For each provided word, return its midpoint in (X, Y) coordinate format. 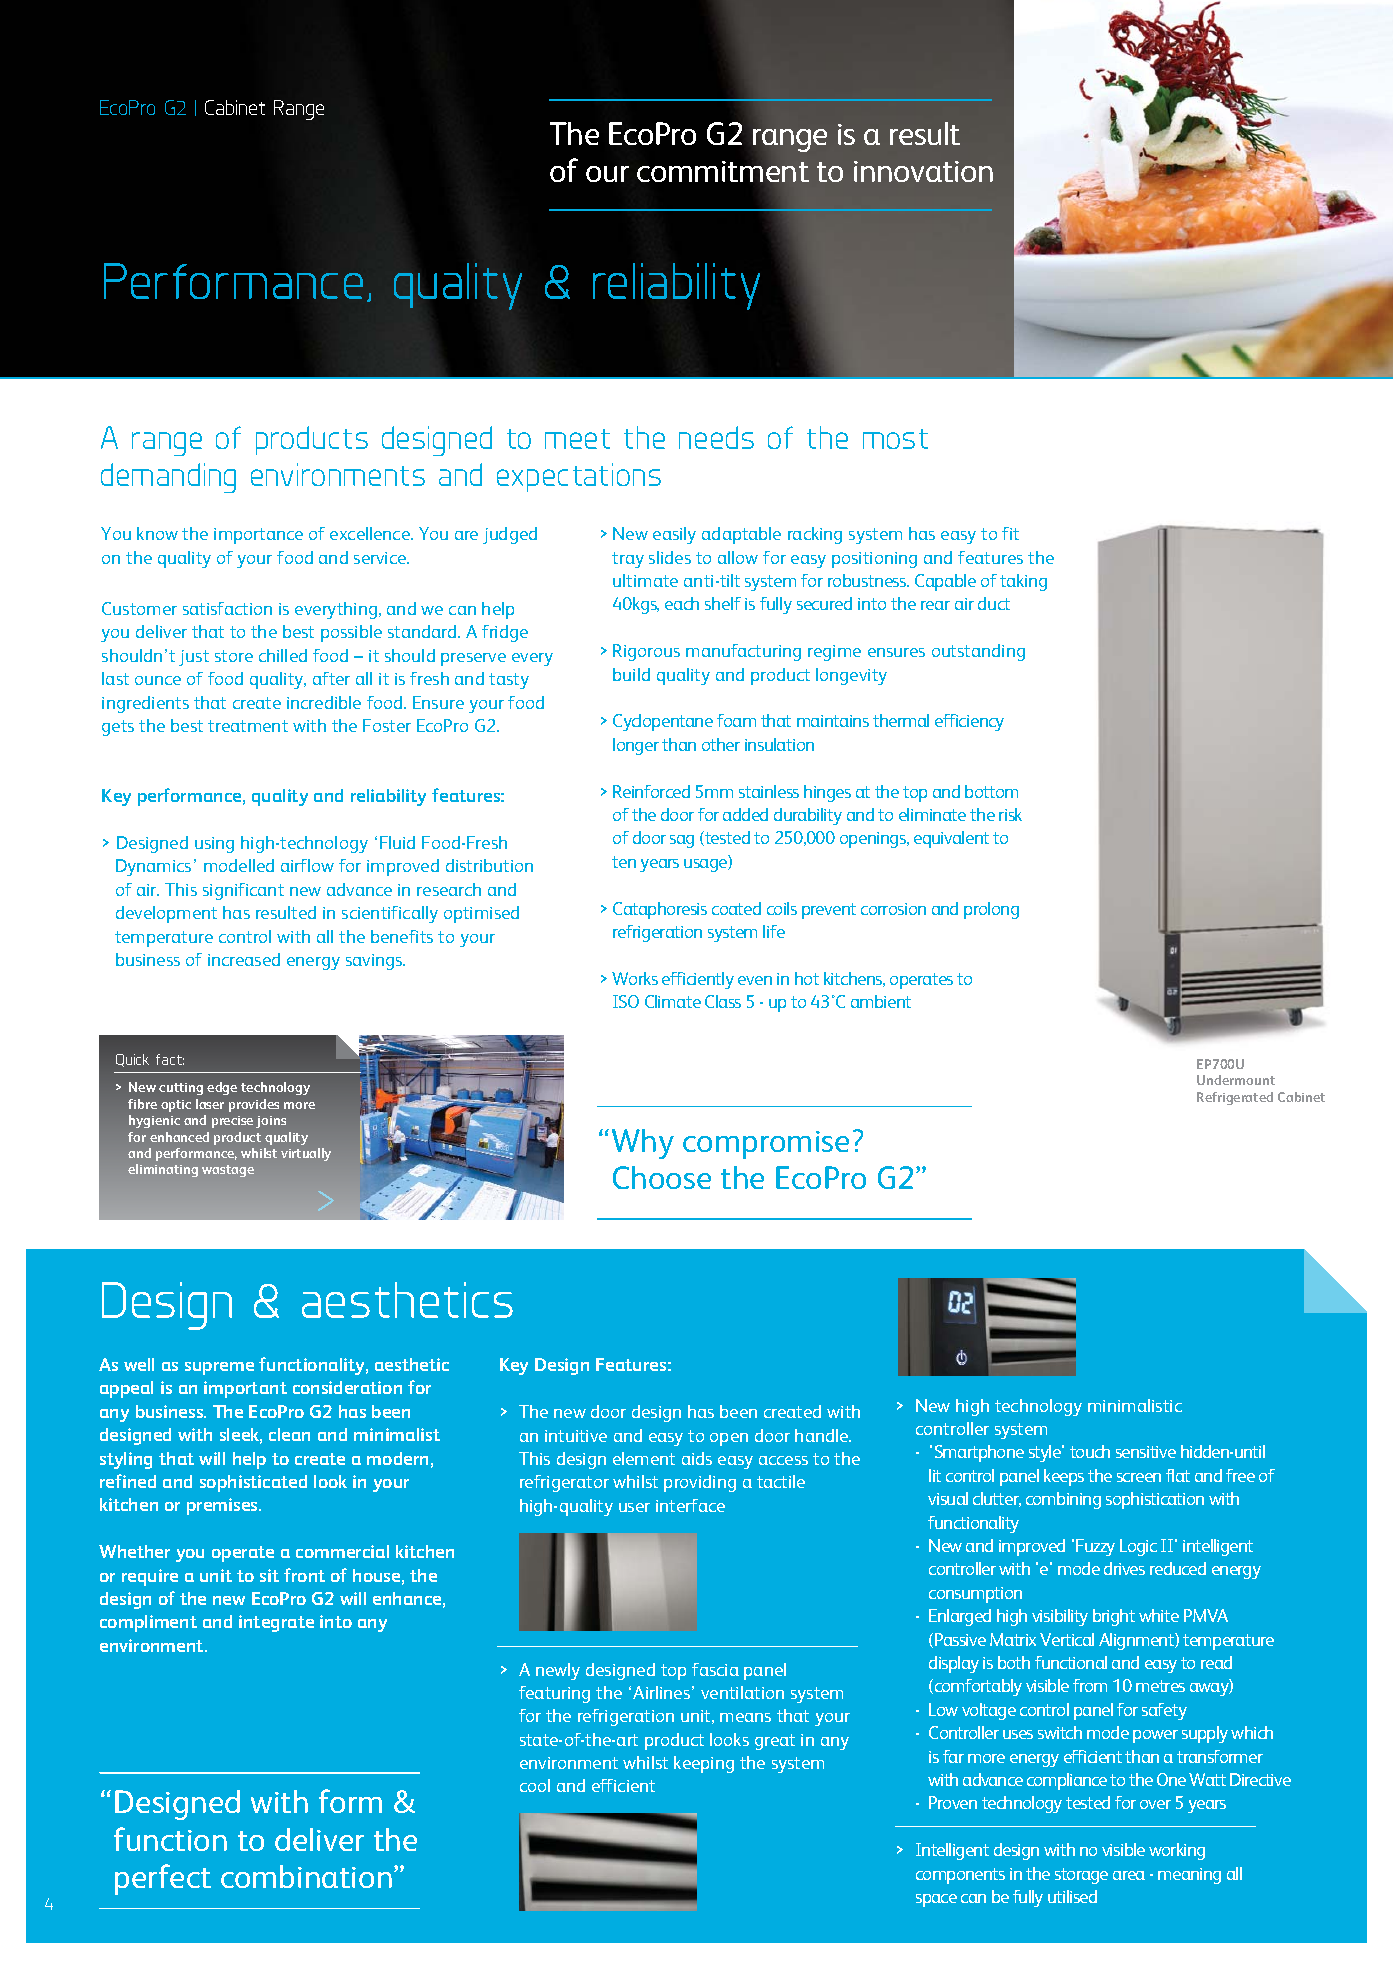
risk (1010, 814)
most (895, 439)
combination (306, 1876)
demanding (168, 478)
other (721, 744)
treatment (248, 726)
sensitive (1146, 1452)
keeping (704, 1764)
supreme (219, 1368)
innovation (923, 171)
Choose (662, 1177)
